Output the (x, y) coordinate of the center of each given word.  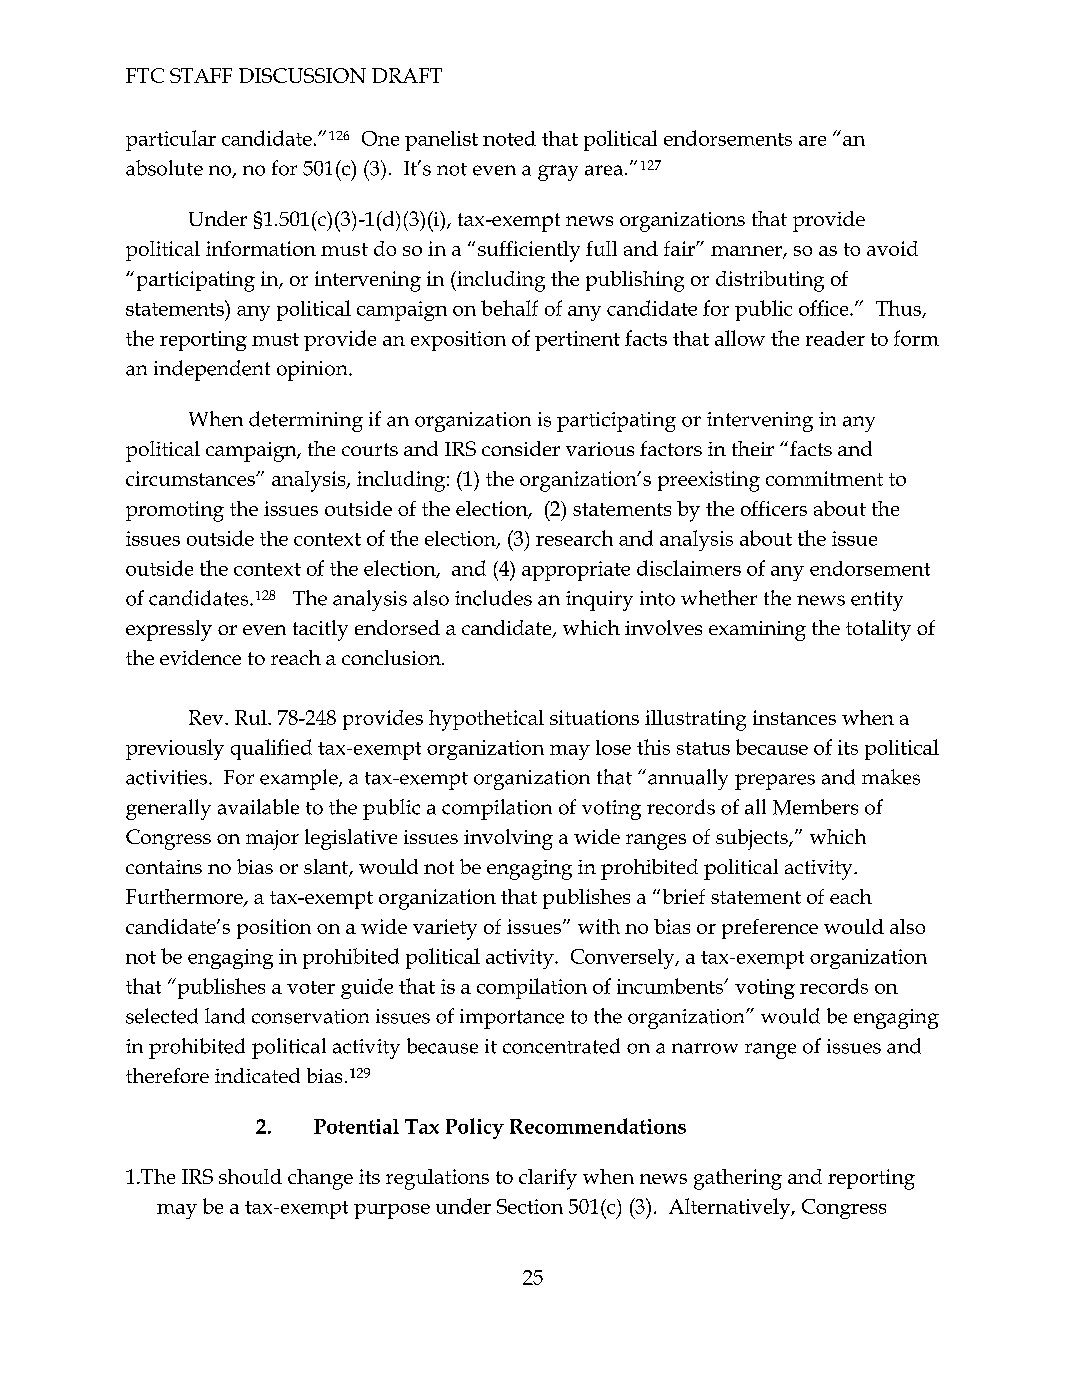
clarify (548, 1179)
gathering (738, 1179)
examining (757, 631)
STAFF (201, 75)
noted (509, 138)
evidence (200, 657)
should (250, 1176)
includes (493, 598)
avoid (892, 248)
